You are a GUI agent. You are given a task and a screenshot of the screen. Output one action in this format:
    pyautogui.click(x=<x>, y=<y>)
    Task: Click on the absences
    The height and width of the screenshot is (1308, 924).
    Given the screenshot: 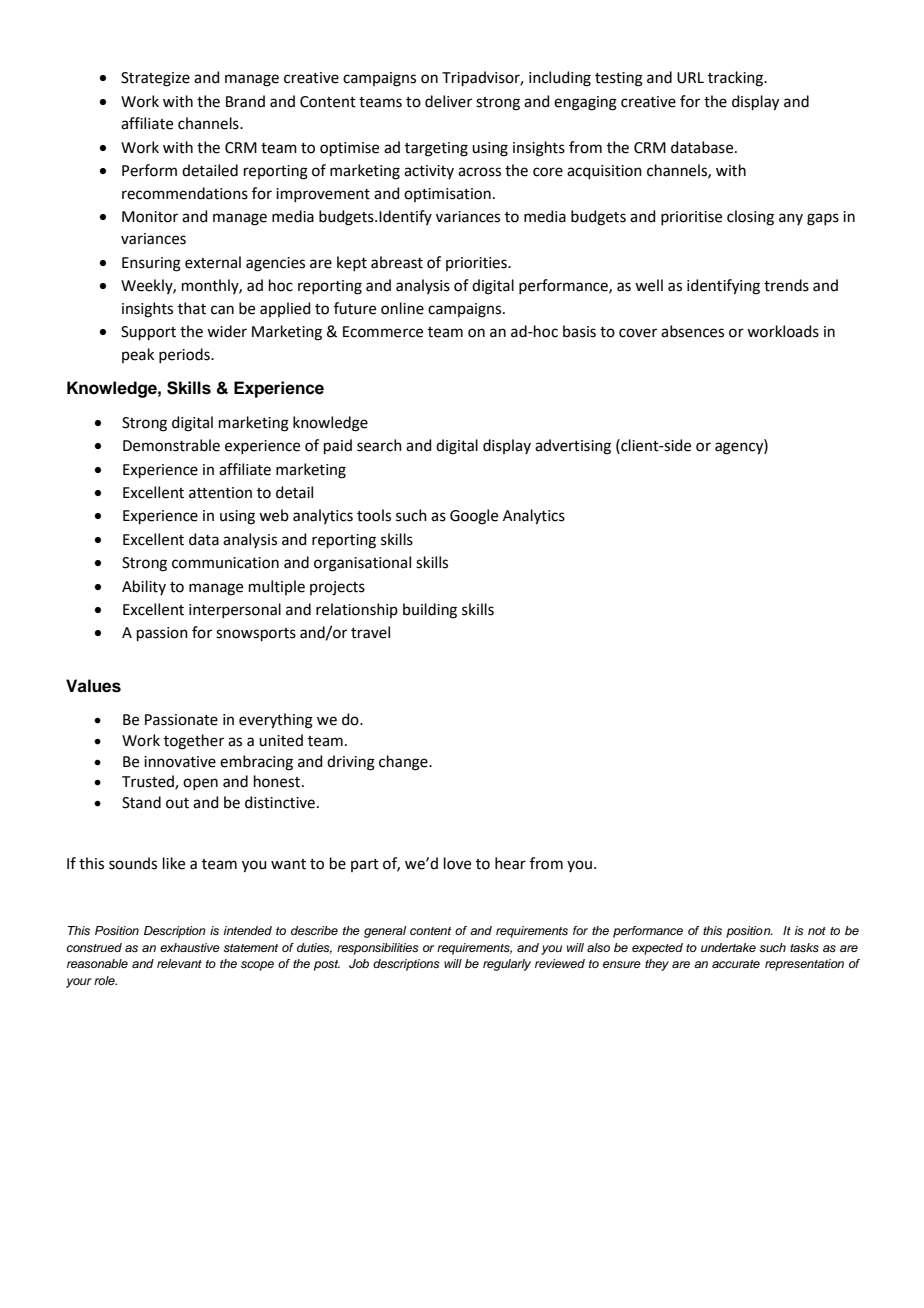 What is the action you would take?
    pyautogui.click(x=692, y=331)
